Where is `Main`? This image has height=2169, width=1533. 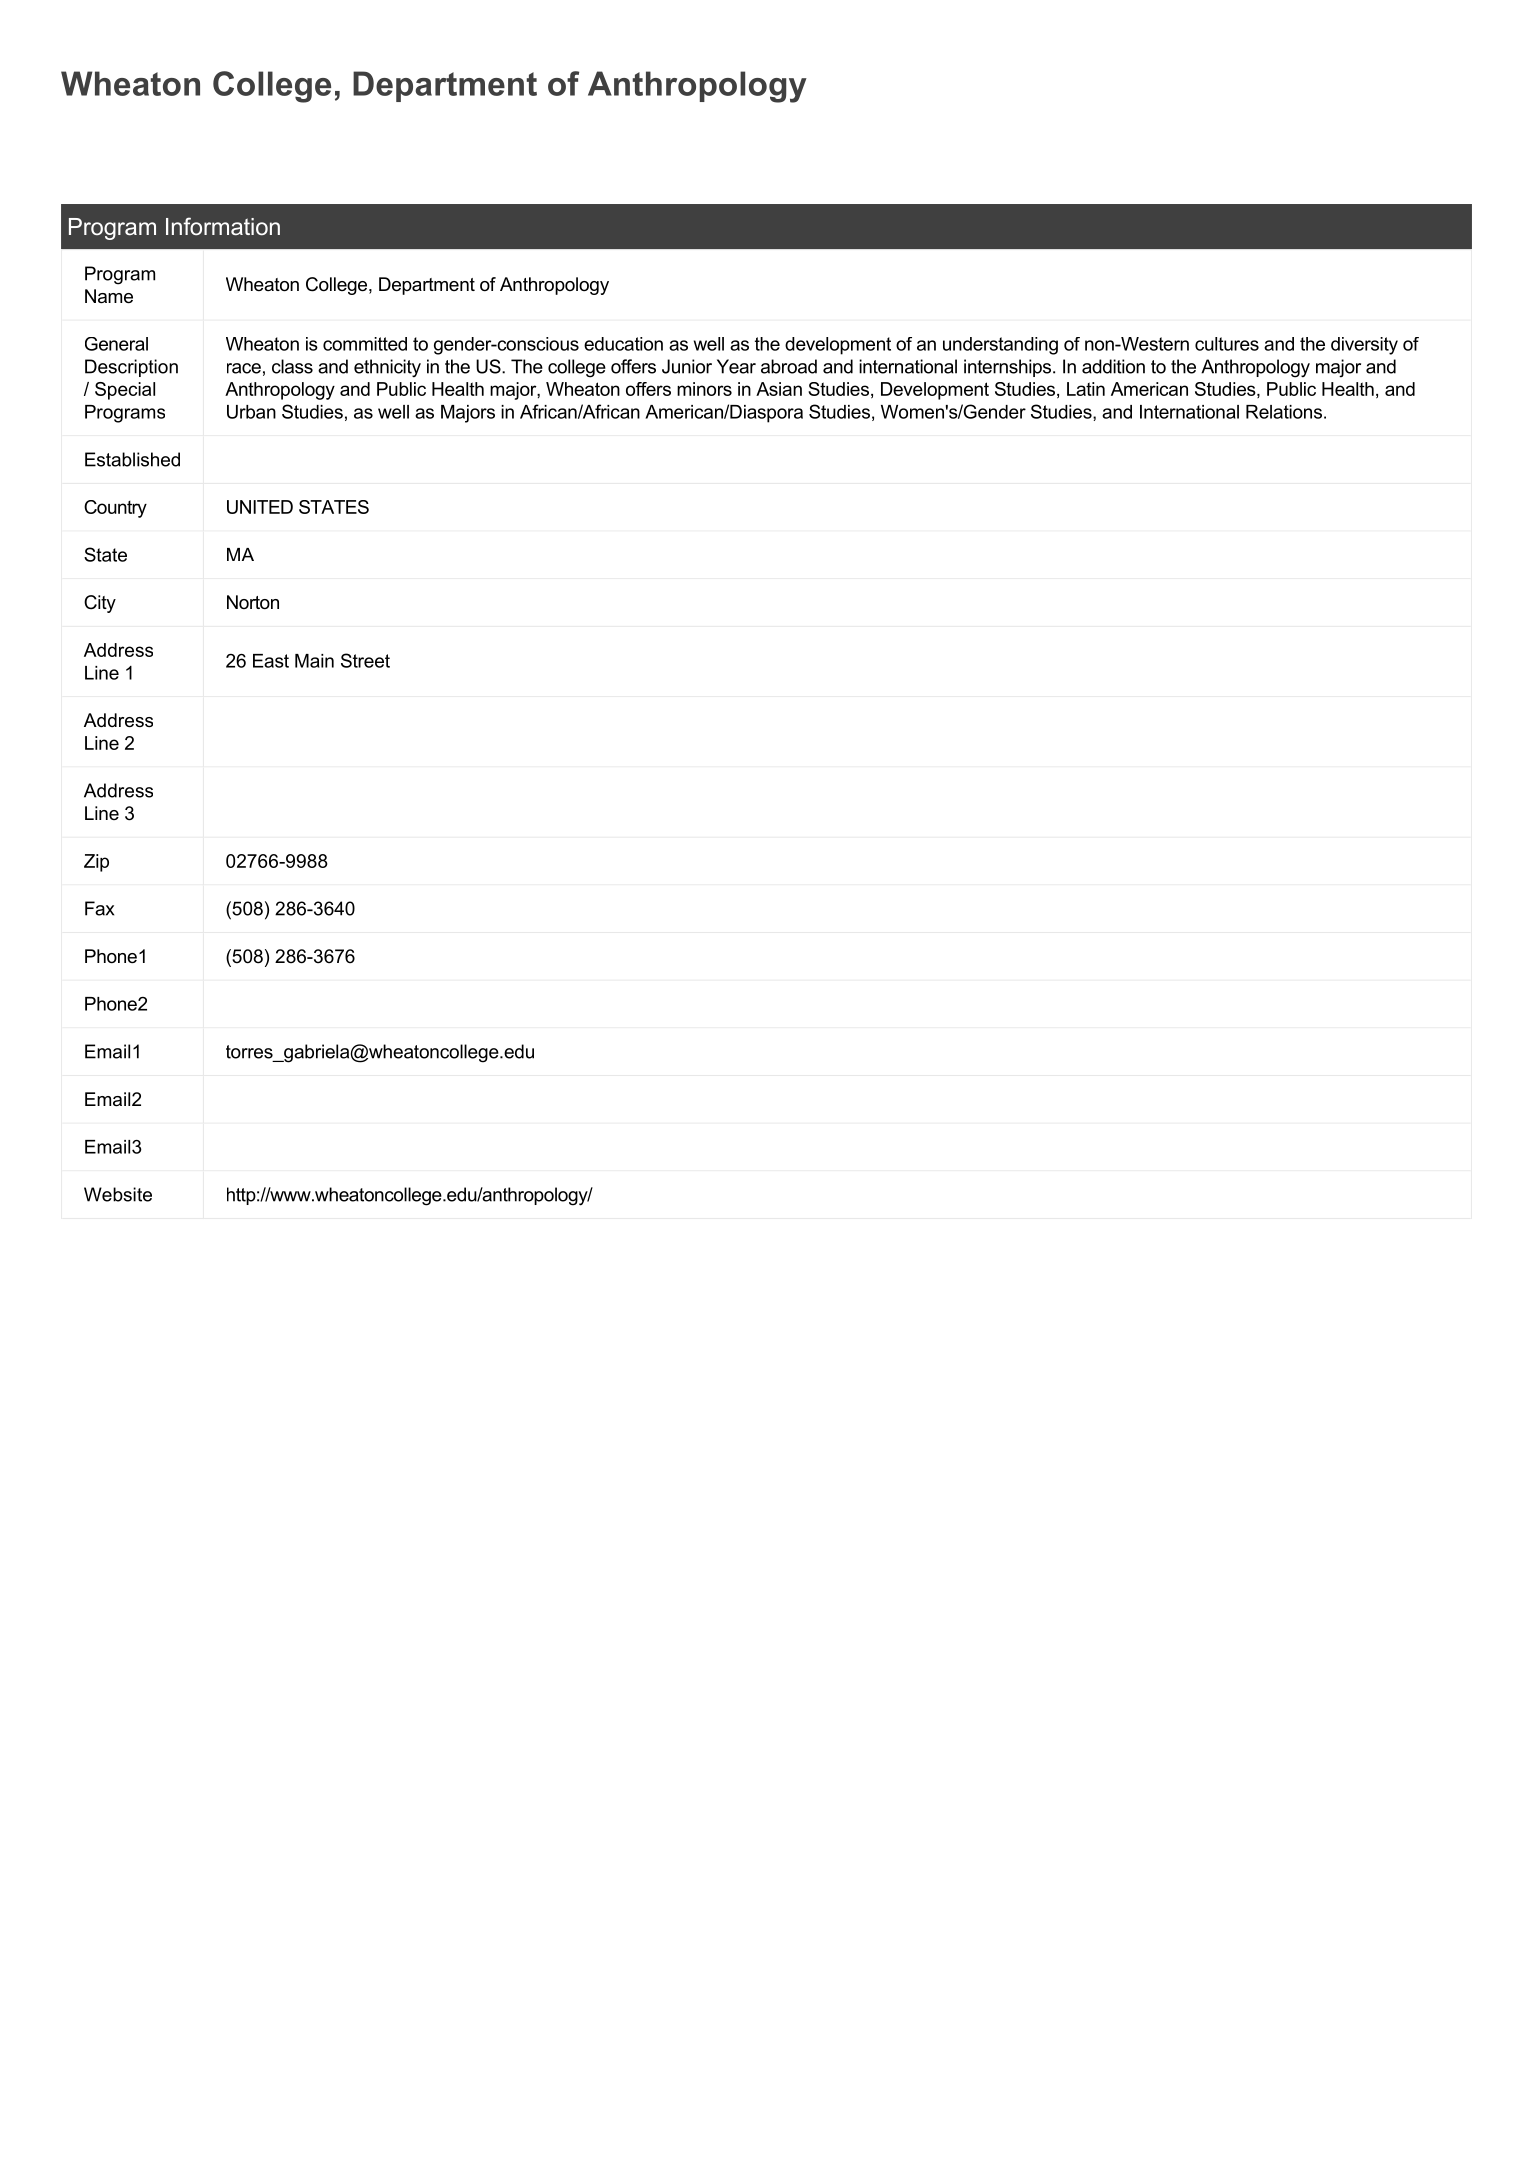 Main is located at coordinates (314, 661).
